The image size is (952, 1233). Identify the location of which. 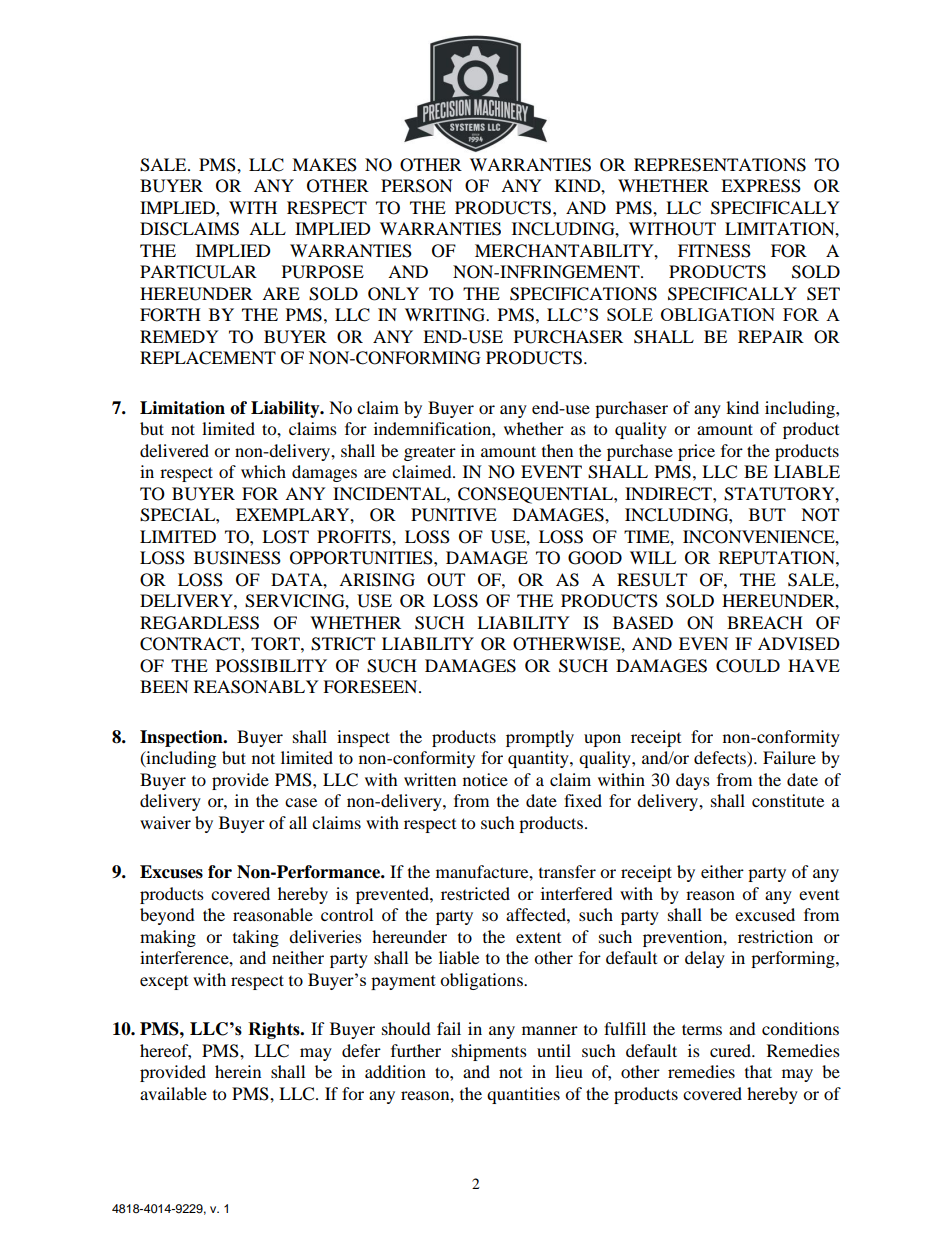
(263, 471).
